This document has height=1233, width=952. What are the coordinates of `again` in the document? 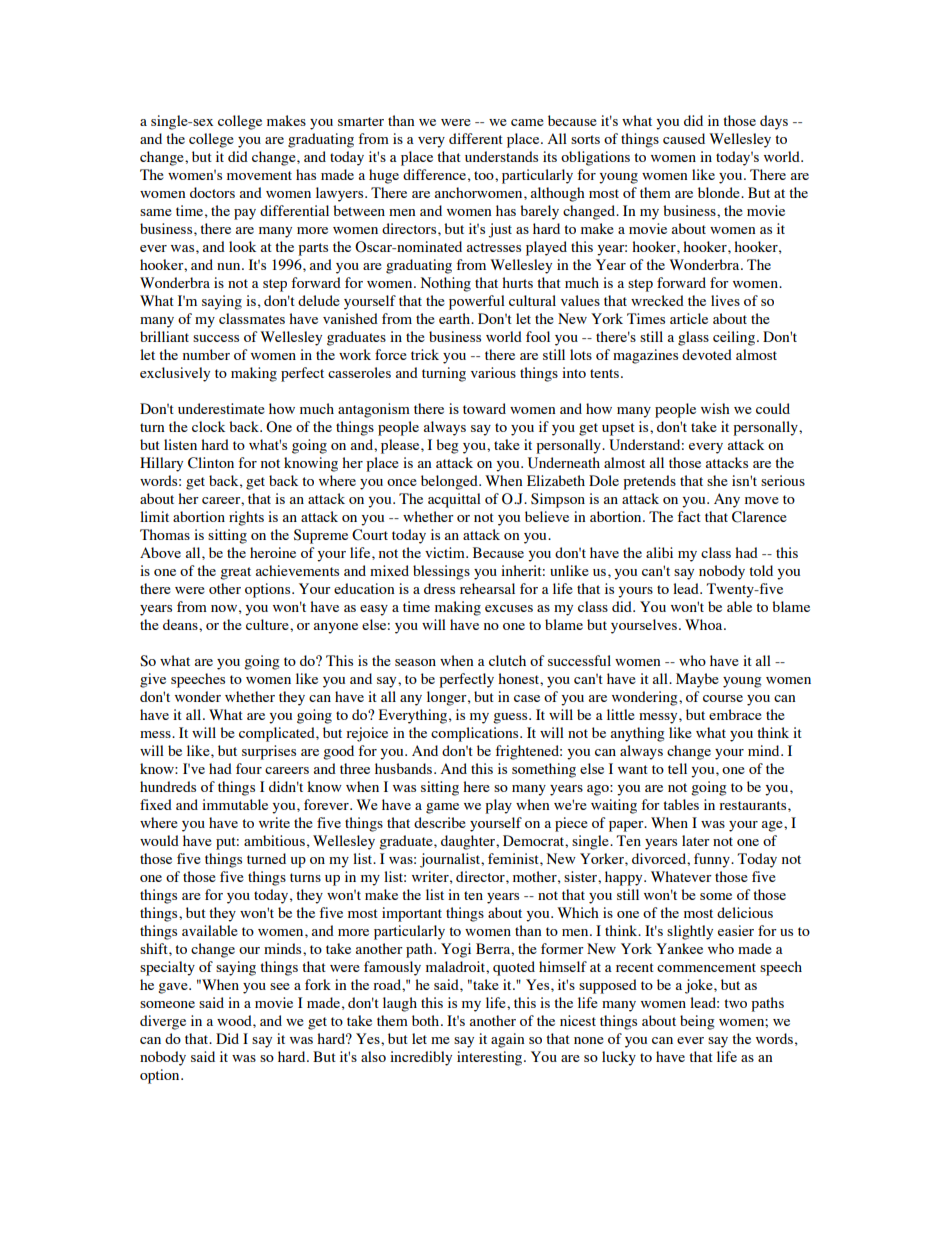 It's located at (508, 1040).
